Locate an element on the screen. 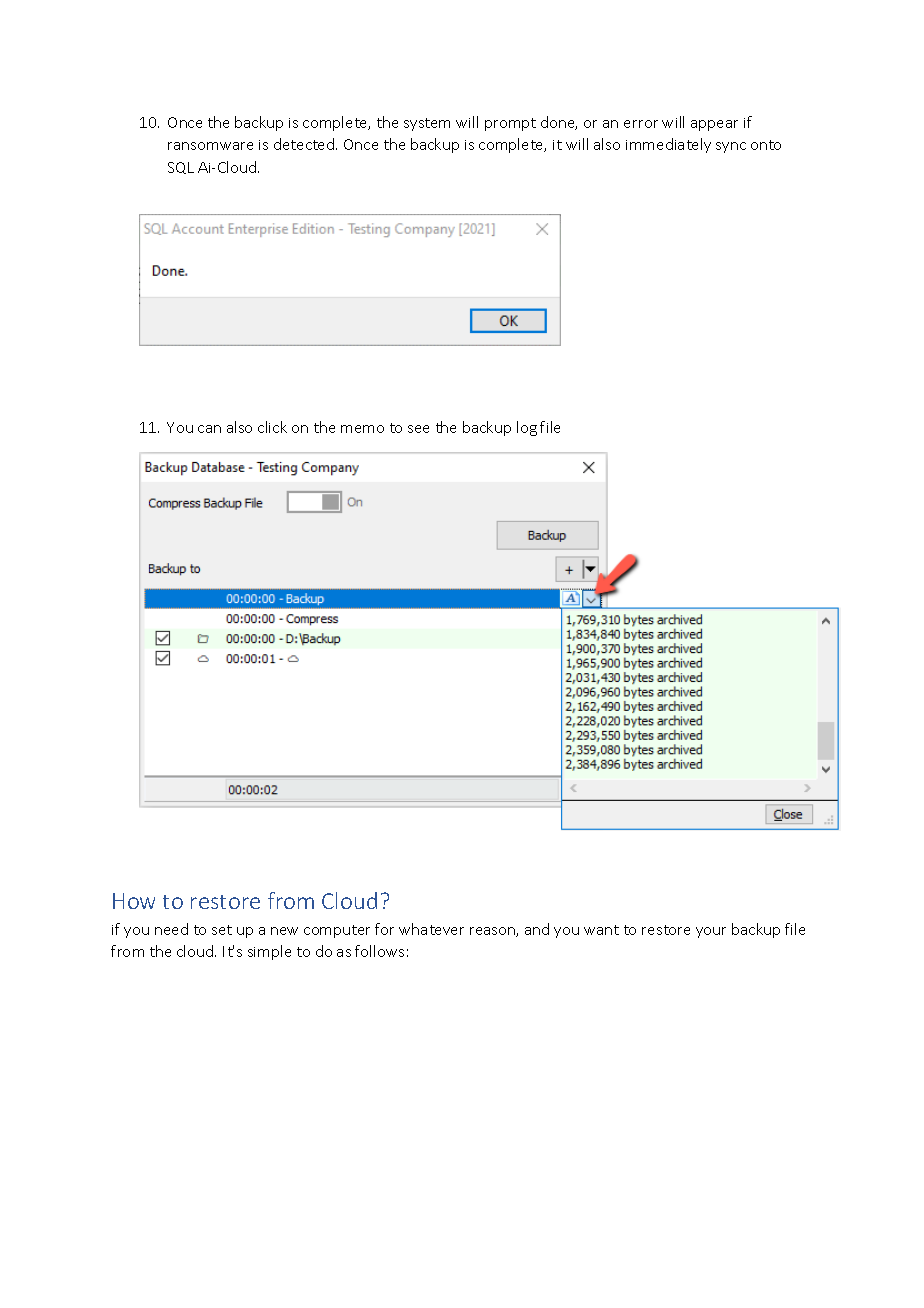 The width and height of the screenshot is (924, 1308). memo is located at coordinates (362, 429).
